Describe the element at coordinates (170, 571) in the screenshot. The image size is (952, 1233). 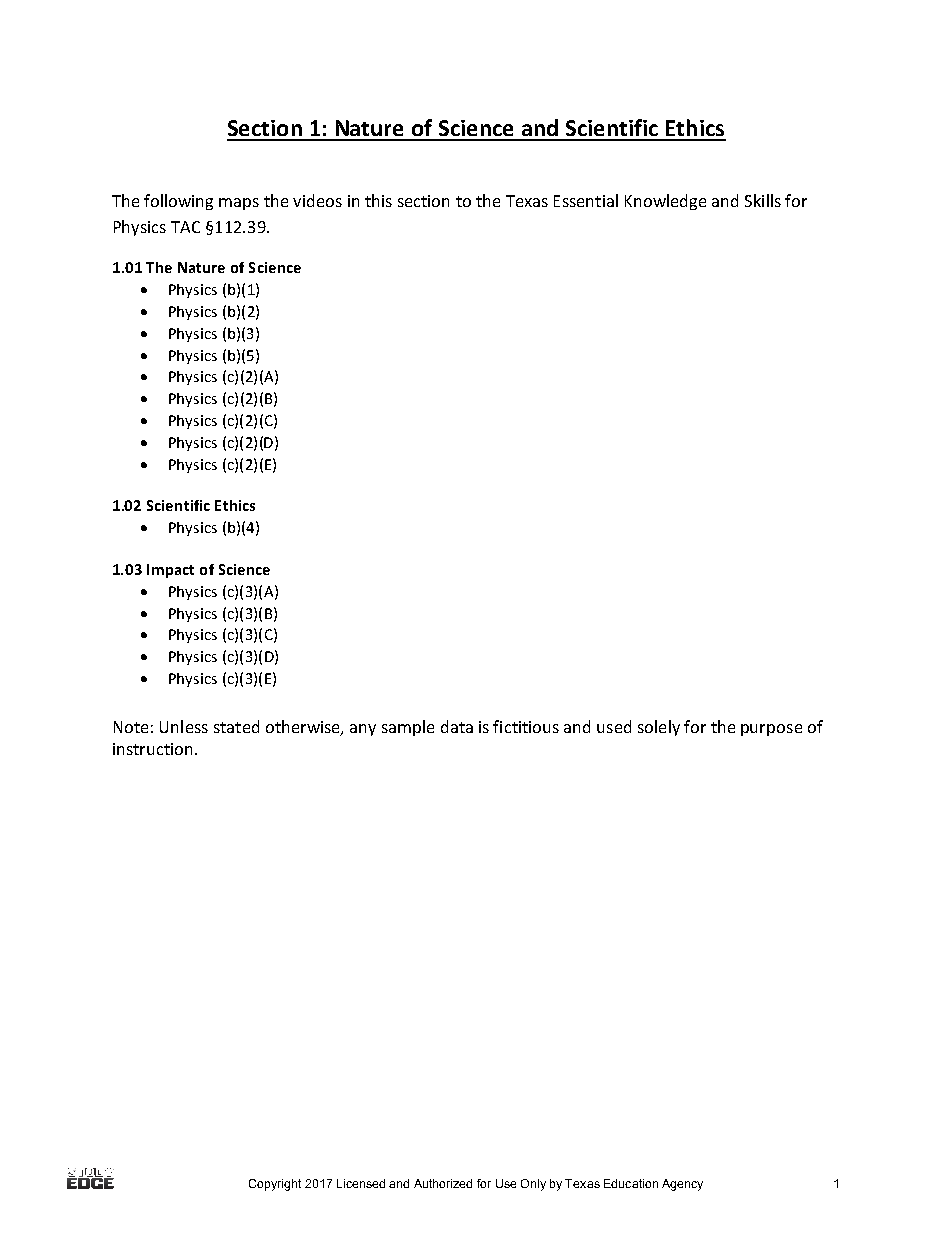
I see `Impact` at that location.
